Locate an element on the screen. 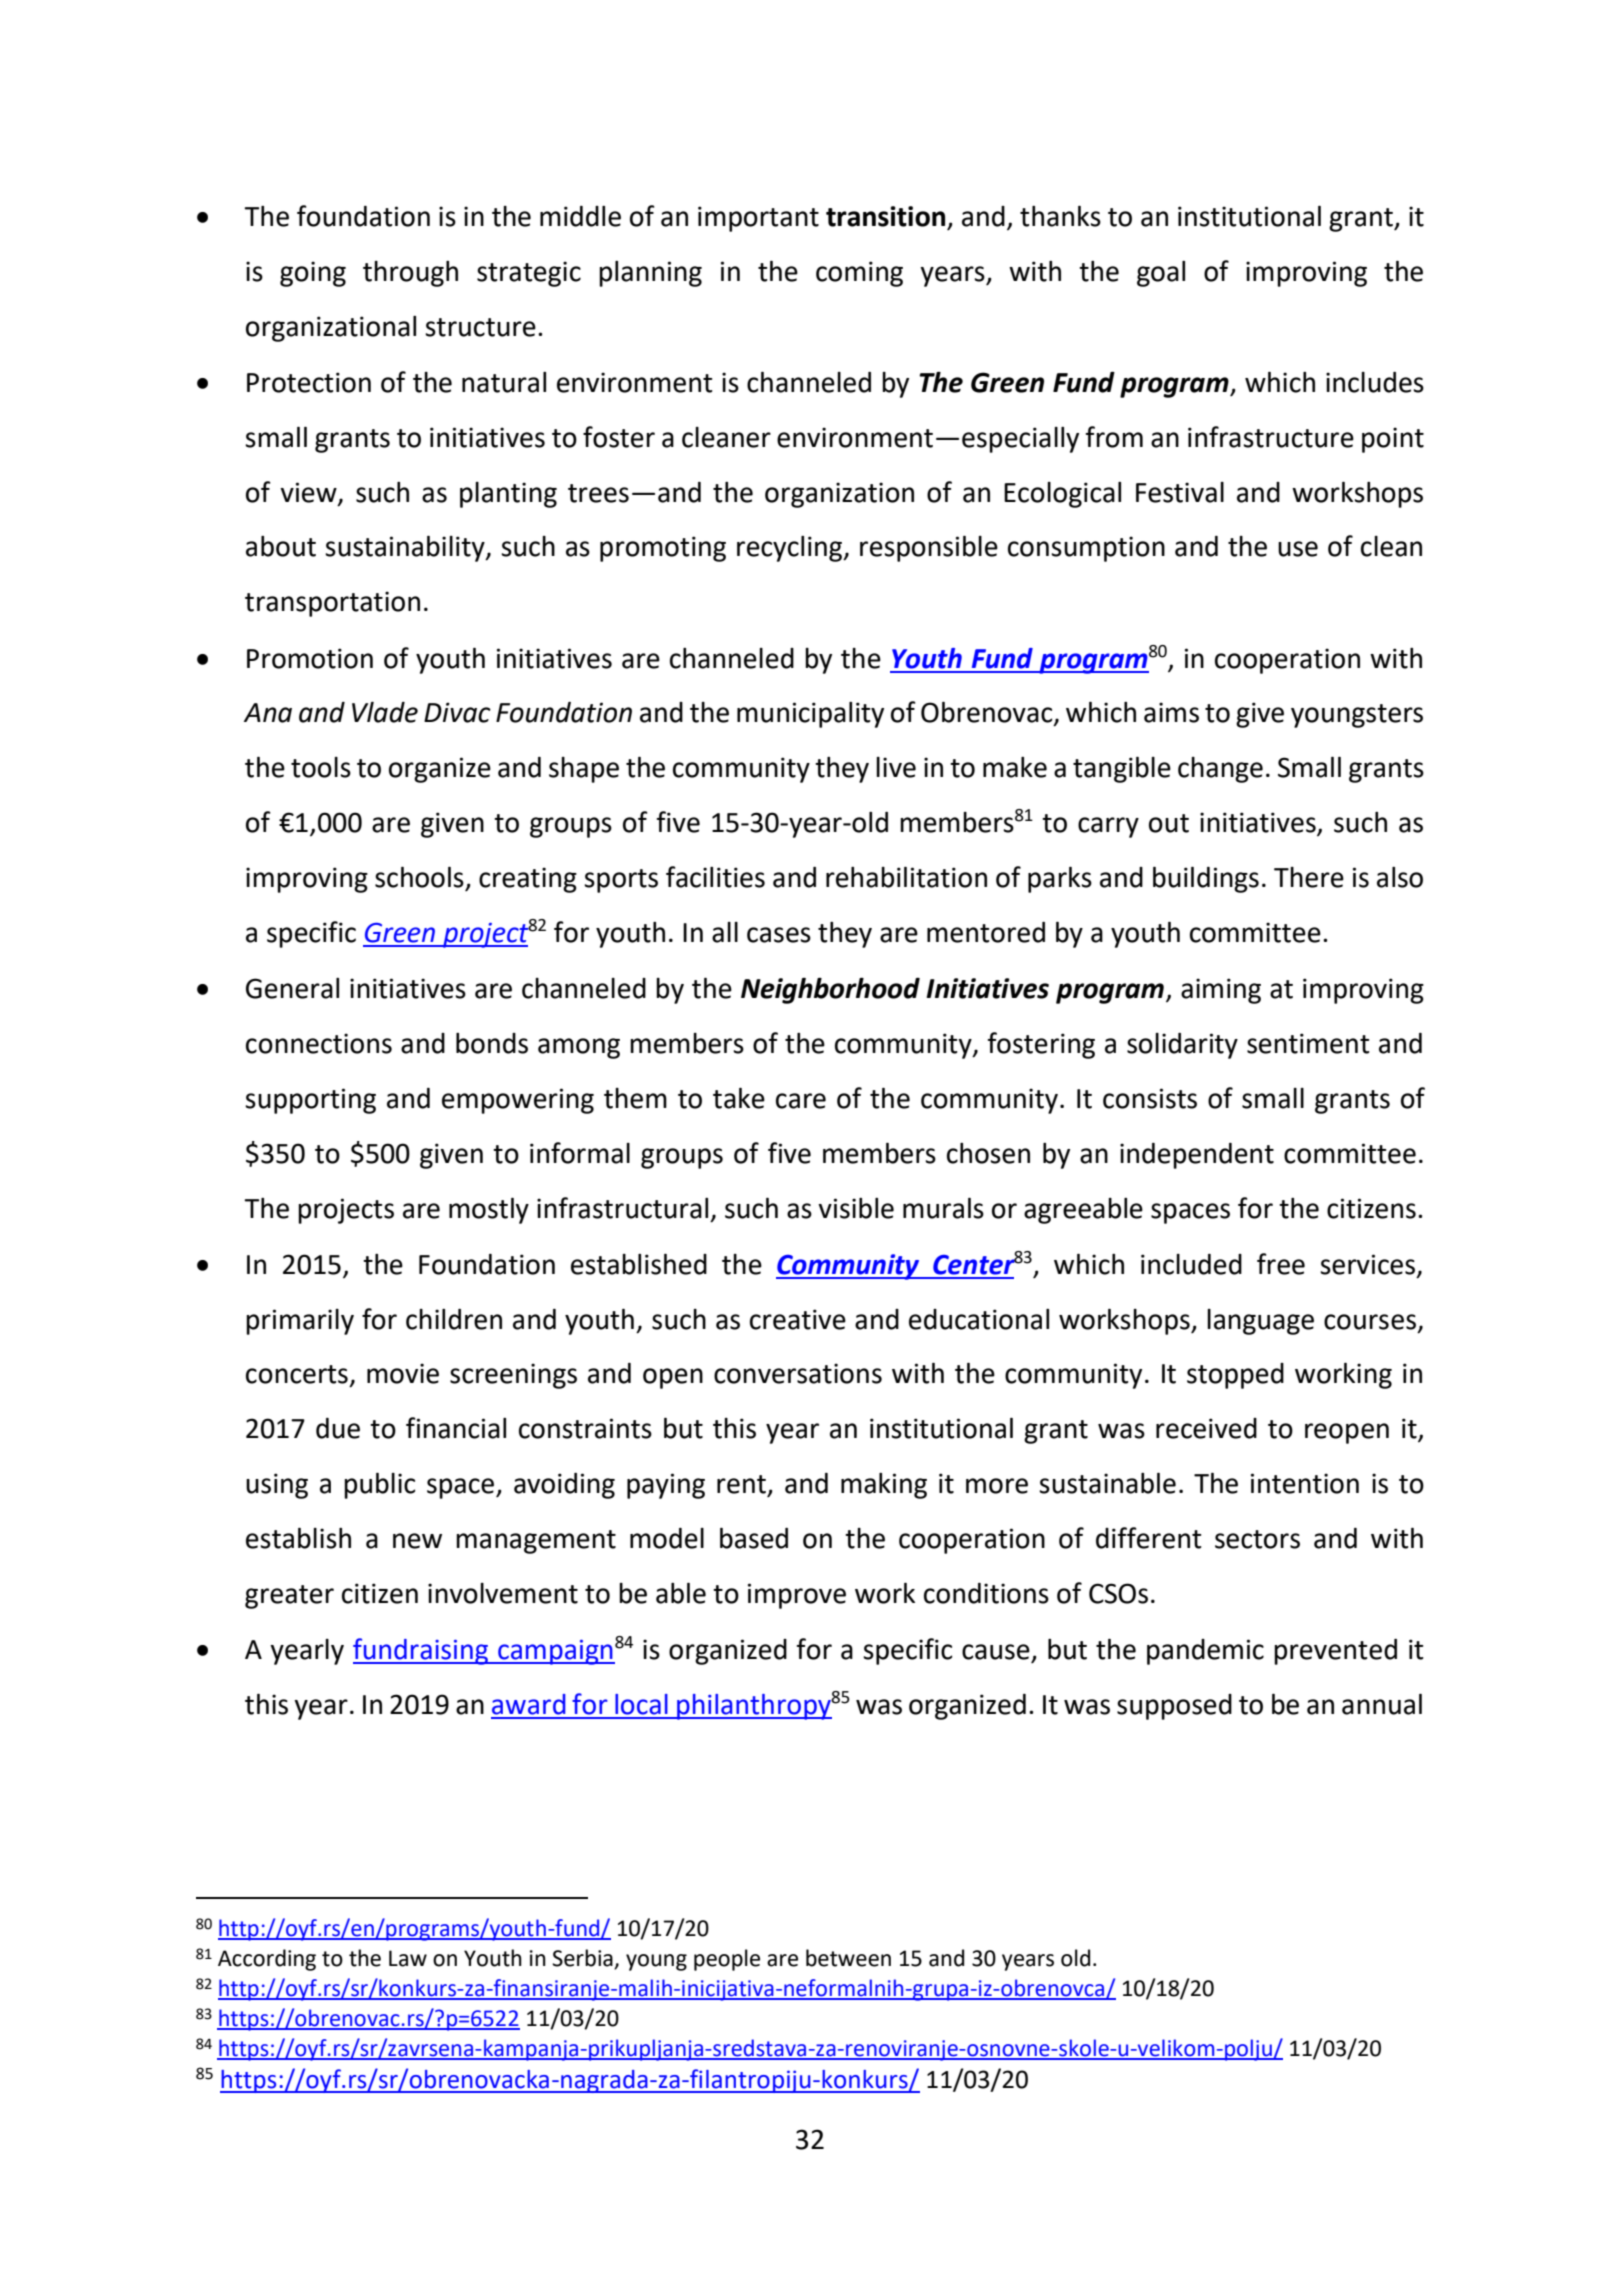 The image size is (1620, 2291). sentiment is located at coordinates (1308, 1043).
